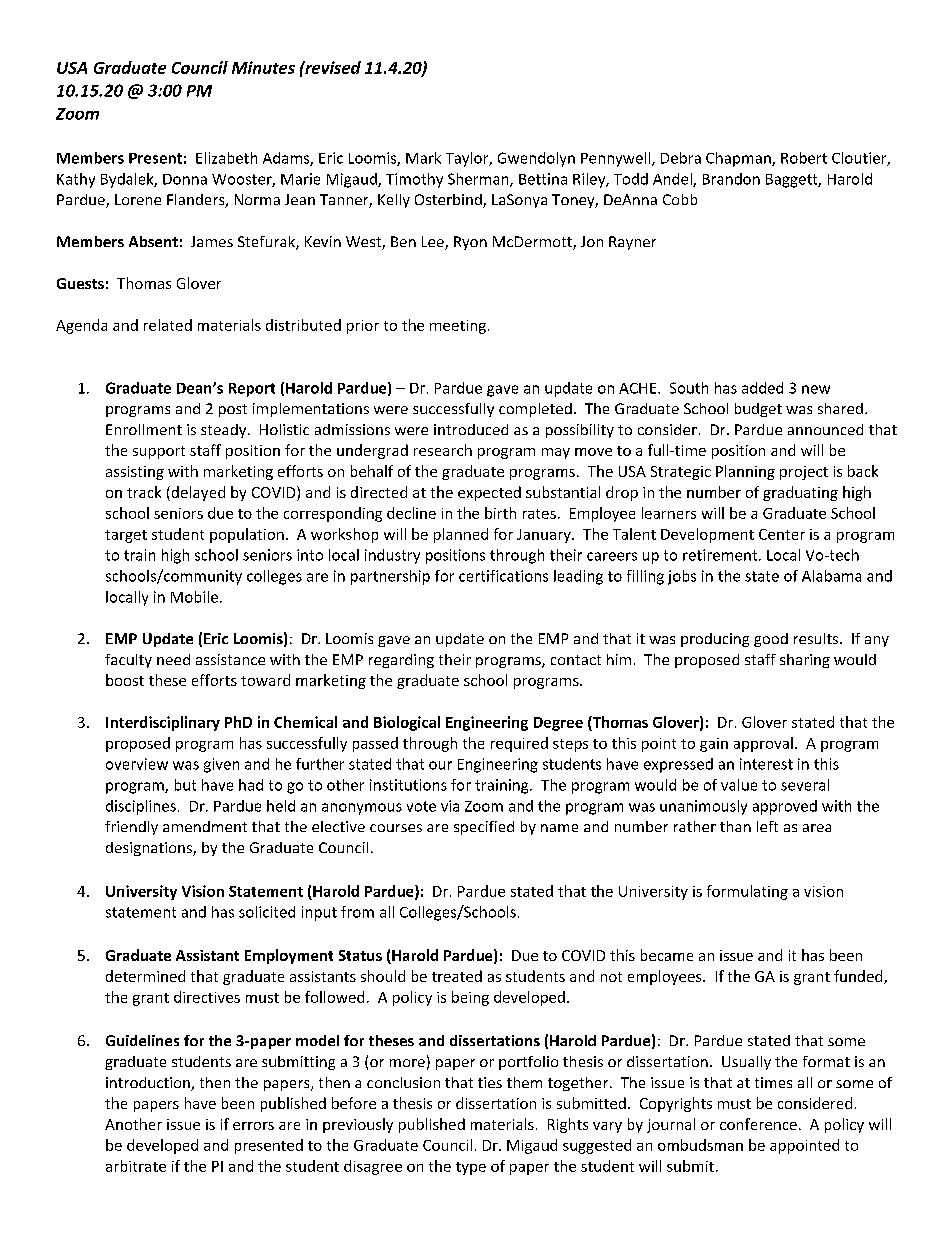 This document has height=1233, width=952. Describe the element at coordinates (458, 327) in the document. I see `meeting` at that location.
